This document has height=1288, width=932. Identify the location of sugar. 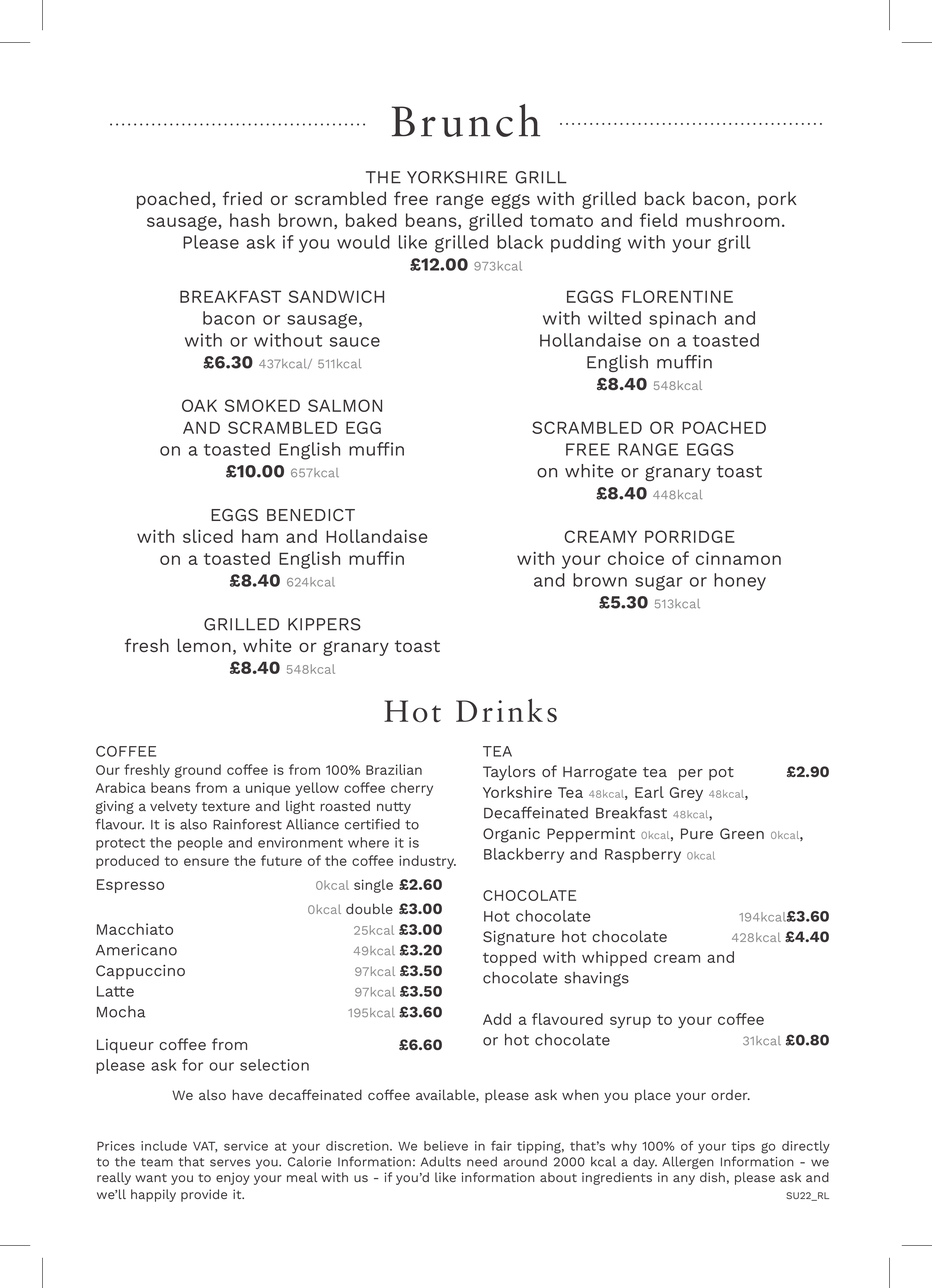
(659, 583).
